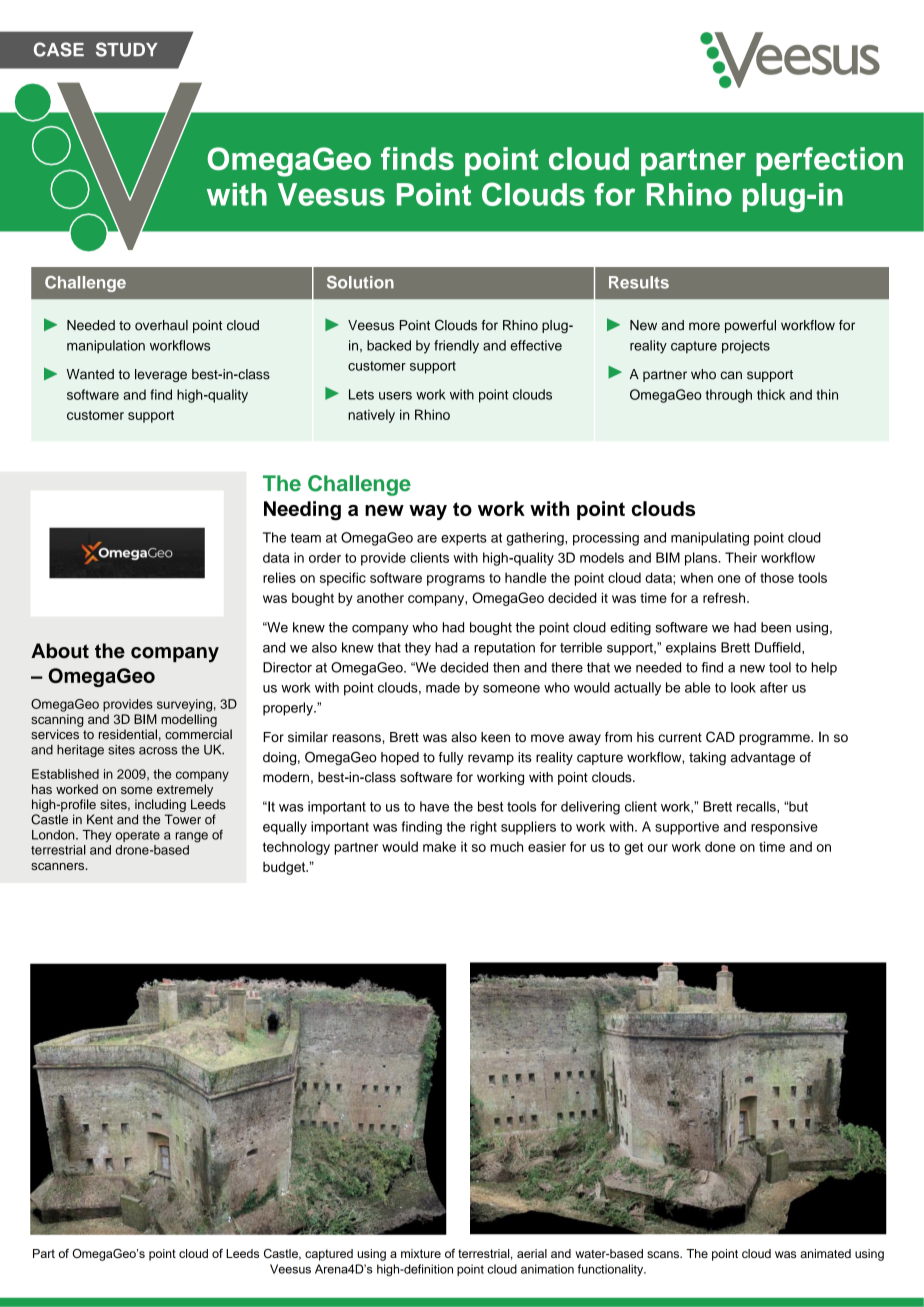 The height and width of the screenshot is (1307, 924). I want to click on About, so click(60, 651).
